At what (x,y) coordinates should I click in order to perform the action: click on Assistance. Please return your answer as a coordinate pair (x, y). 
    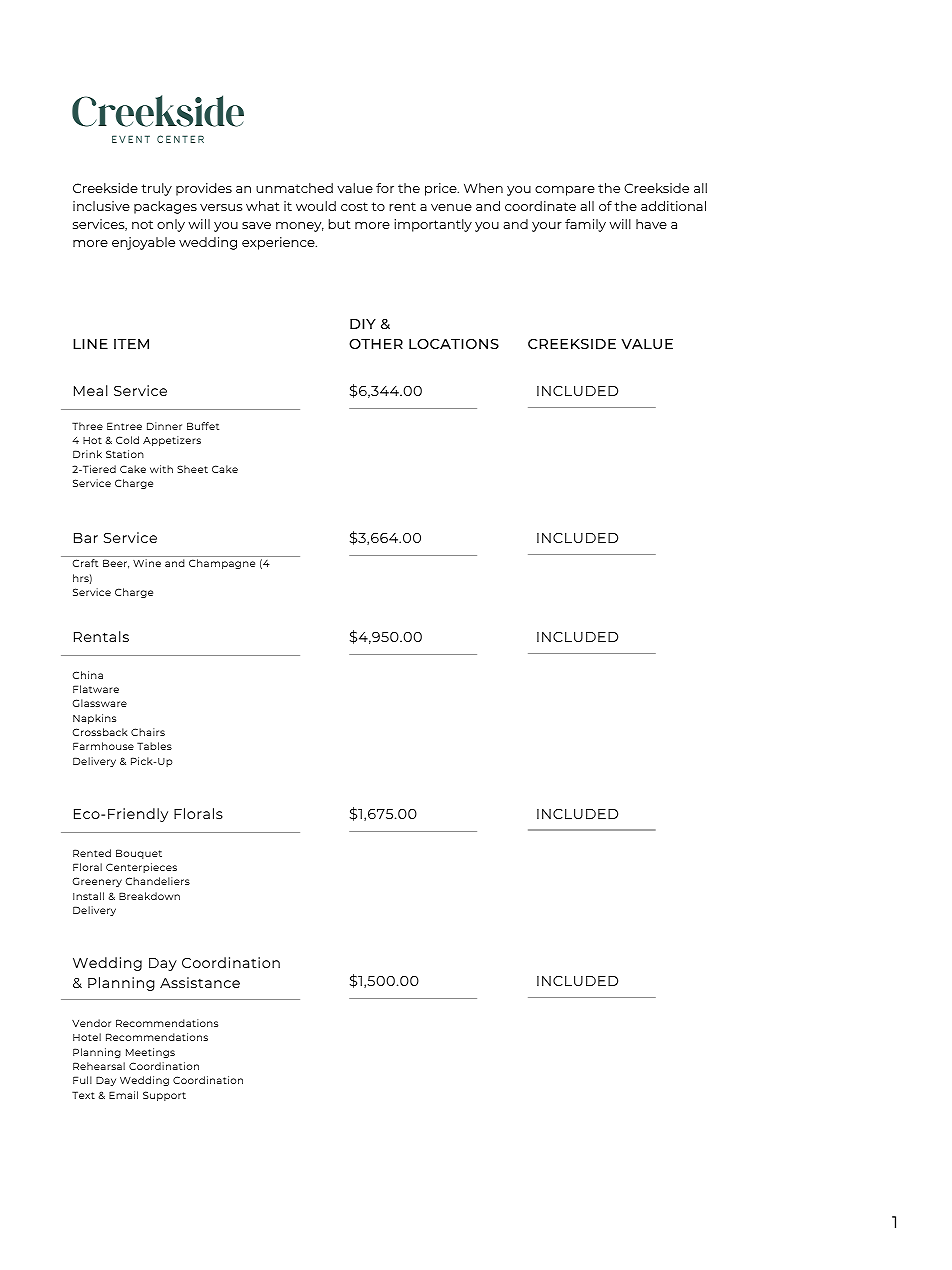
    Looking at the image, I should click on (200, 982).
